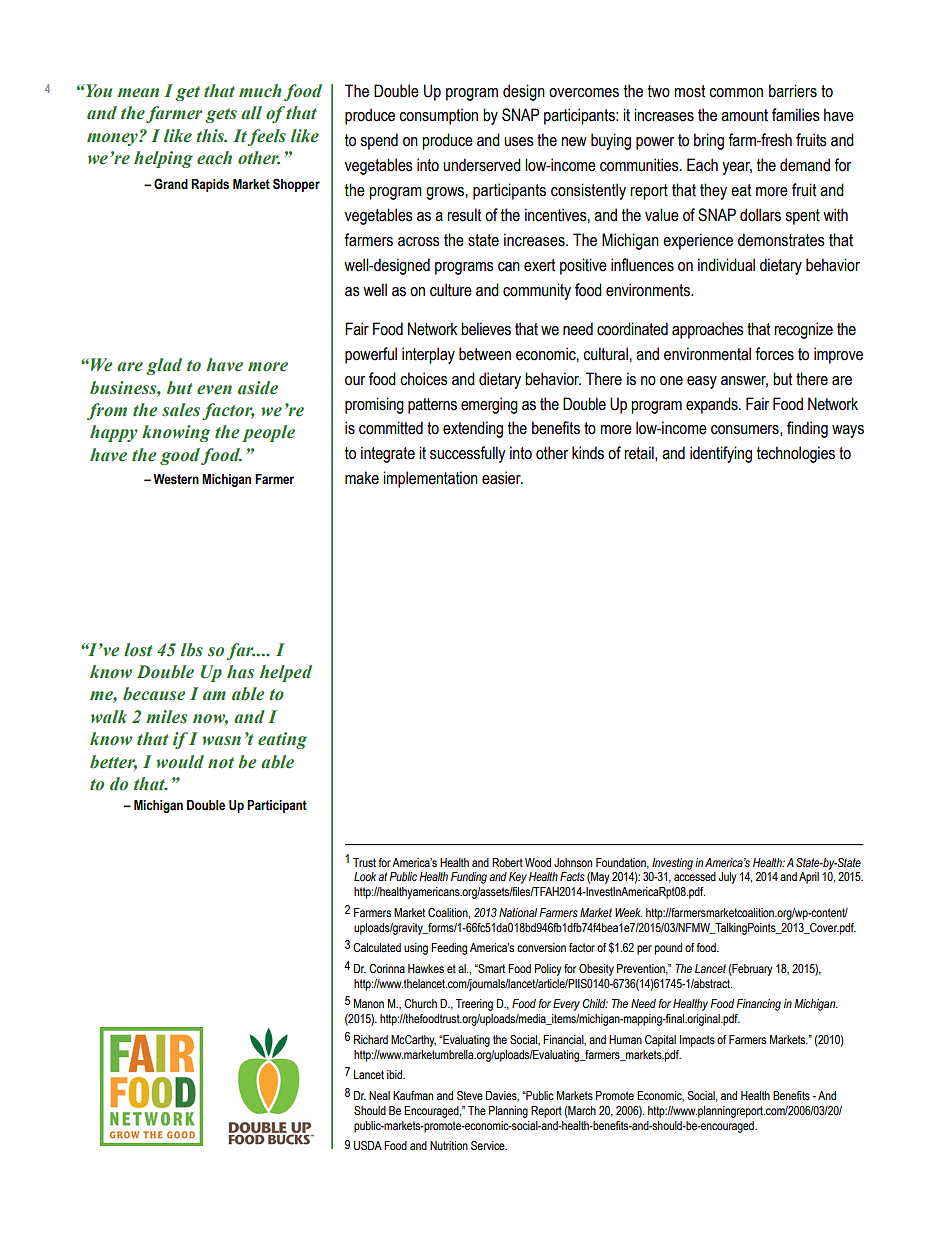 This image has width=952, height=1233. I want to click on amount, so click(744, 115).
